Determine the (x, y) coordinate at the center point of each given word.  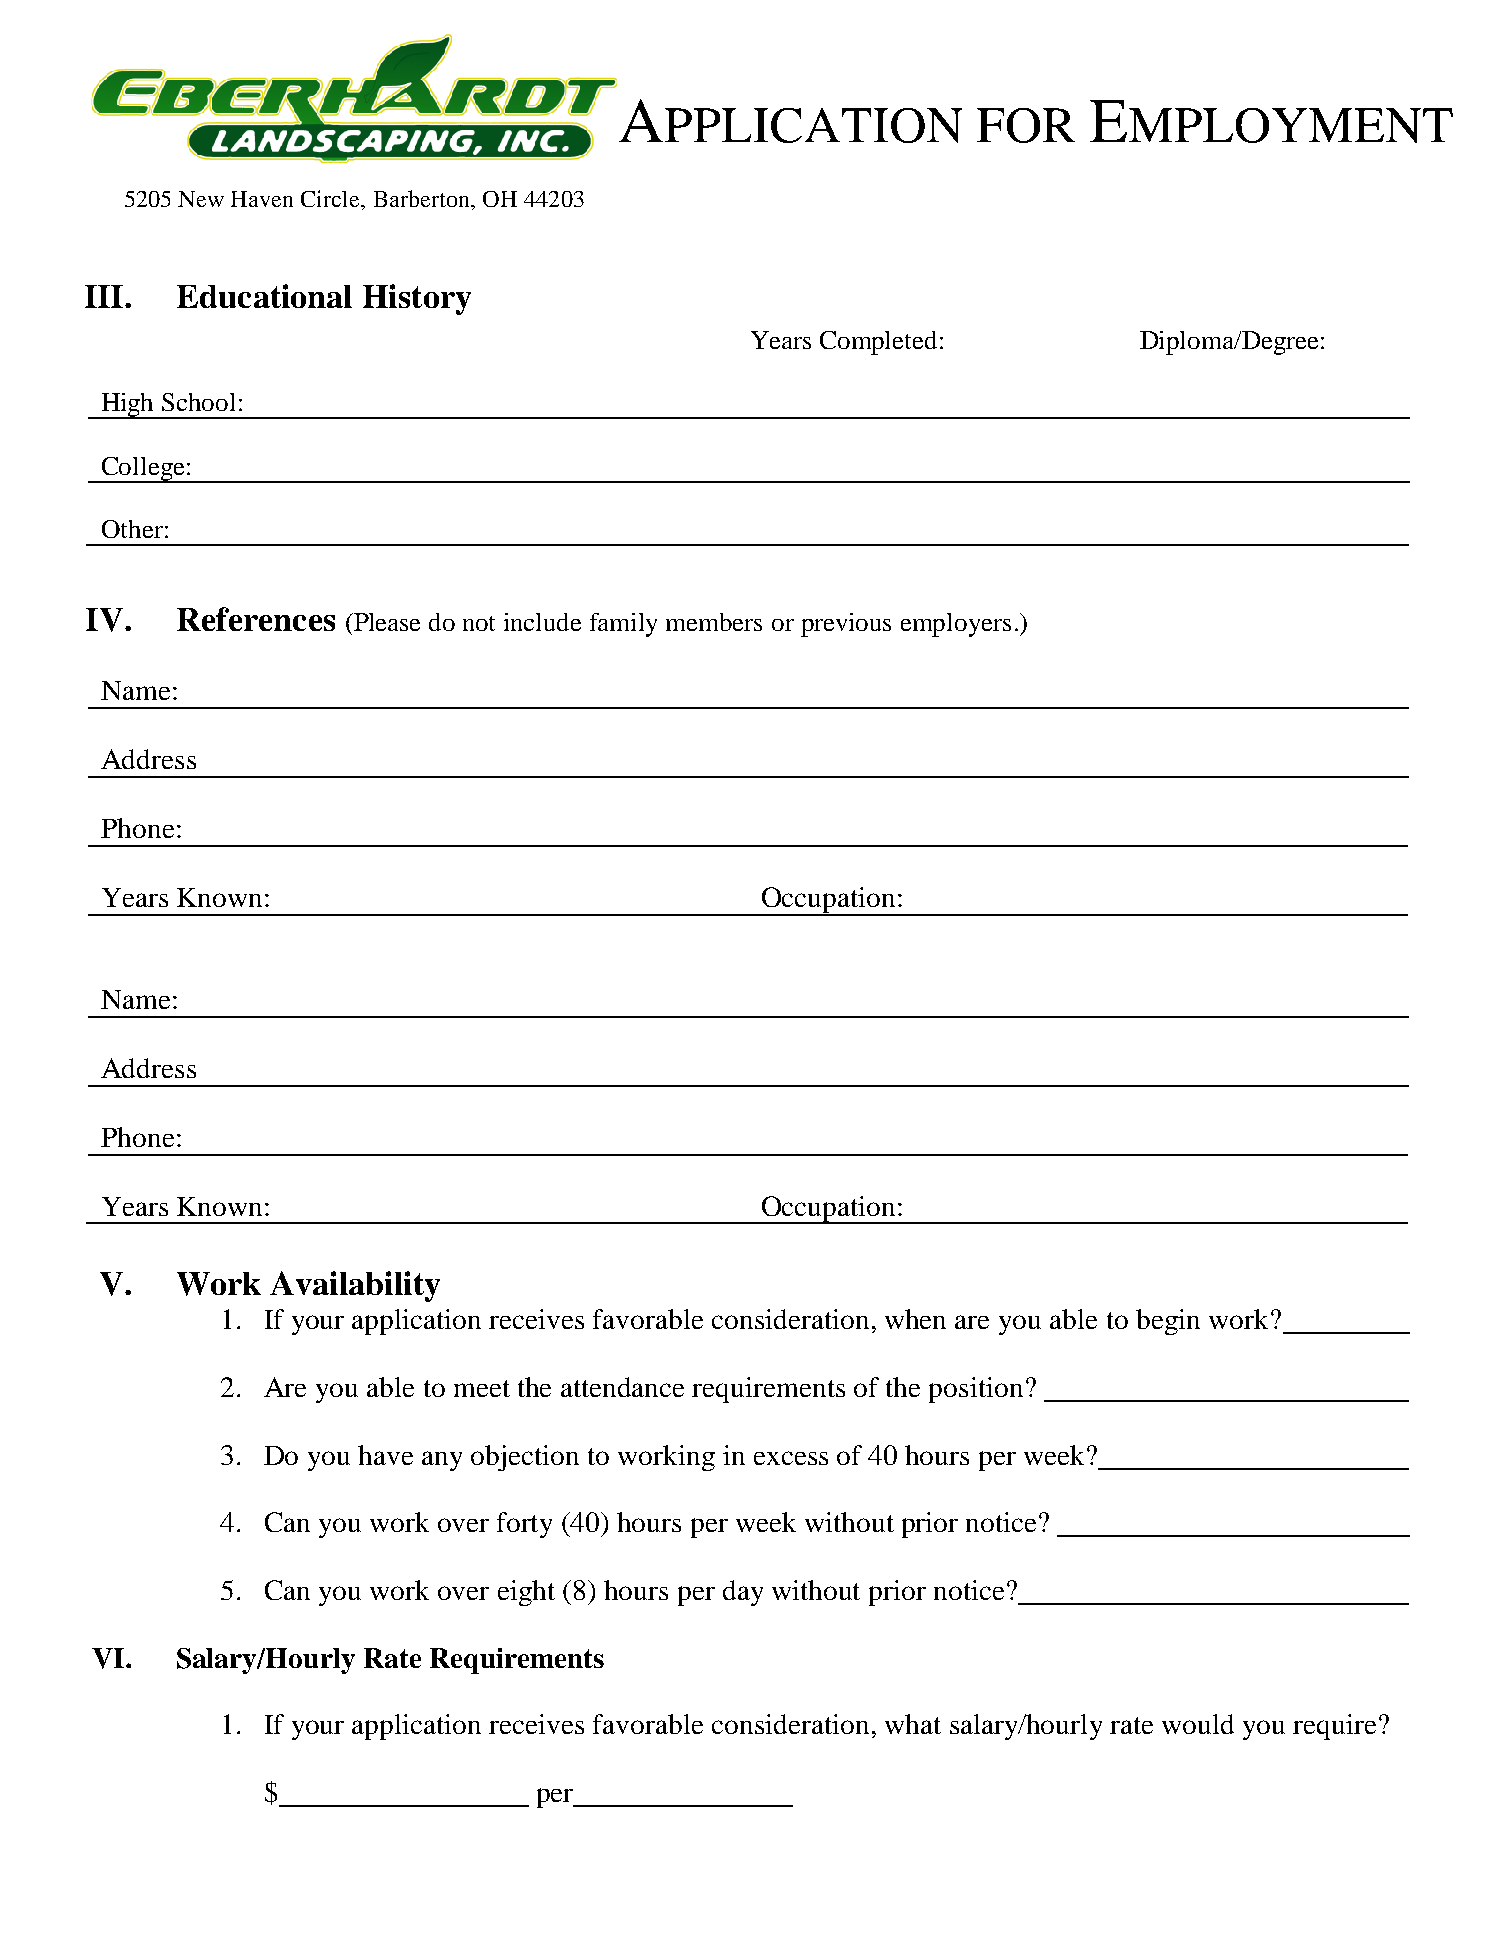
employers (956, 625)
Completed (878, 343)
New (201, 199)
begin (1168, 1322)
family (623, 625)
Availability (355, 1286)
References (256, 619)
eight (526, 1593)
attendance (622, 1387)
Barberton (423, 198)
